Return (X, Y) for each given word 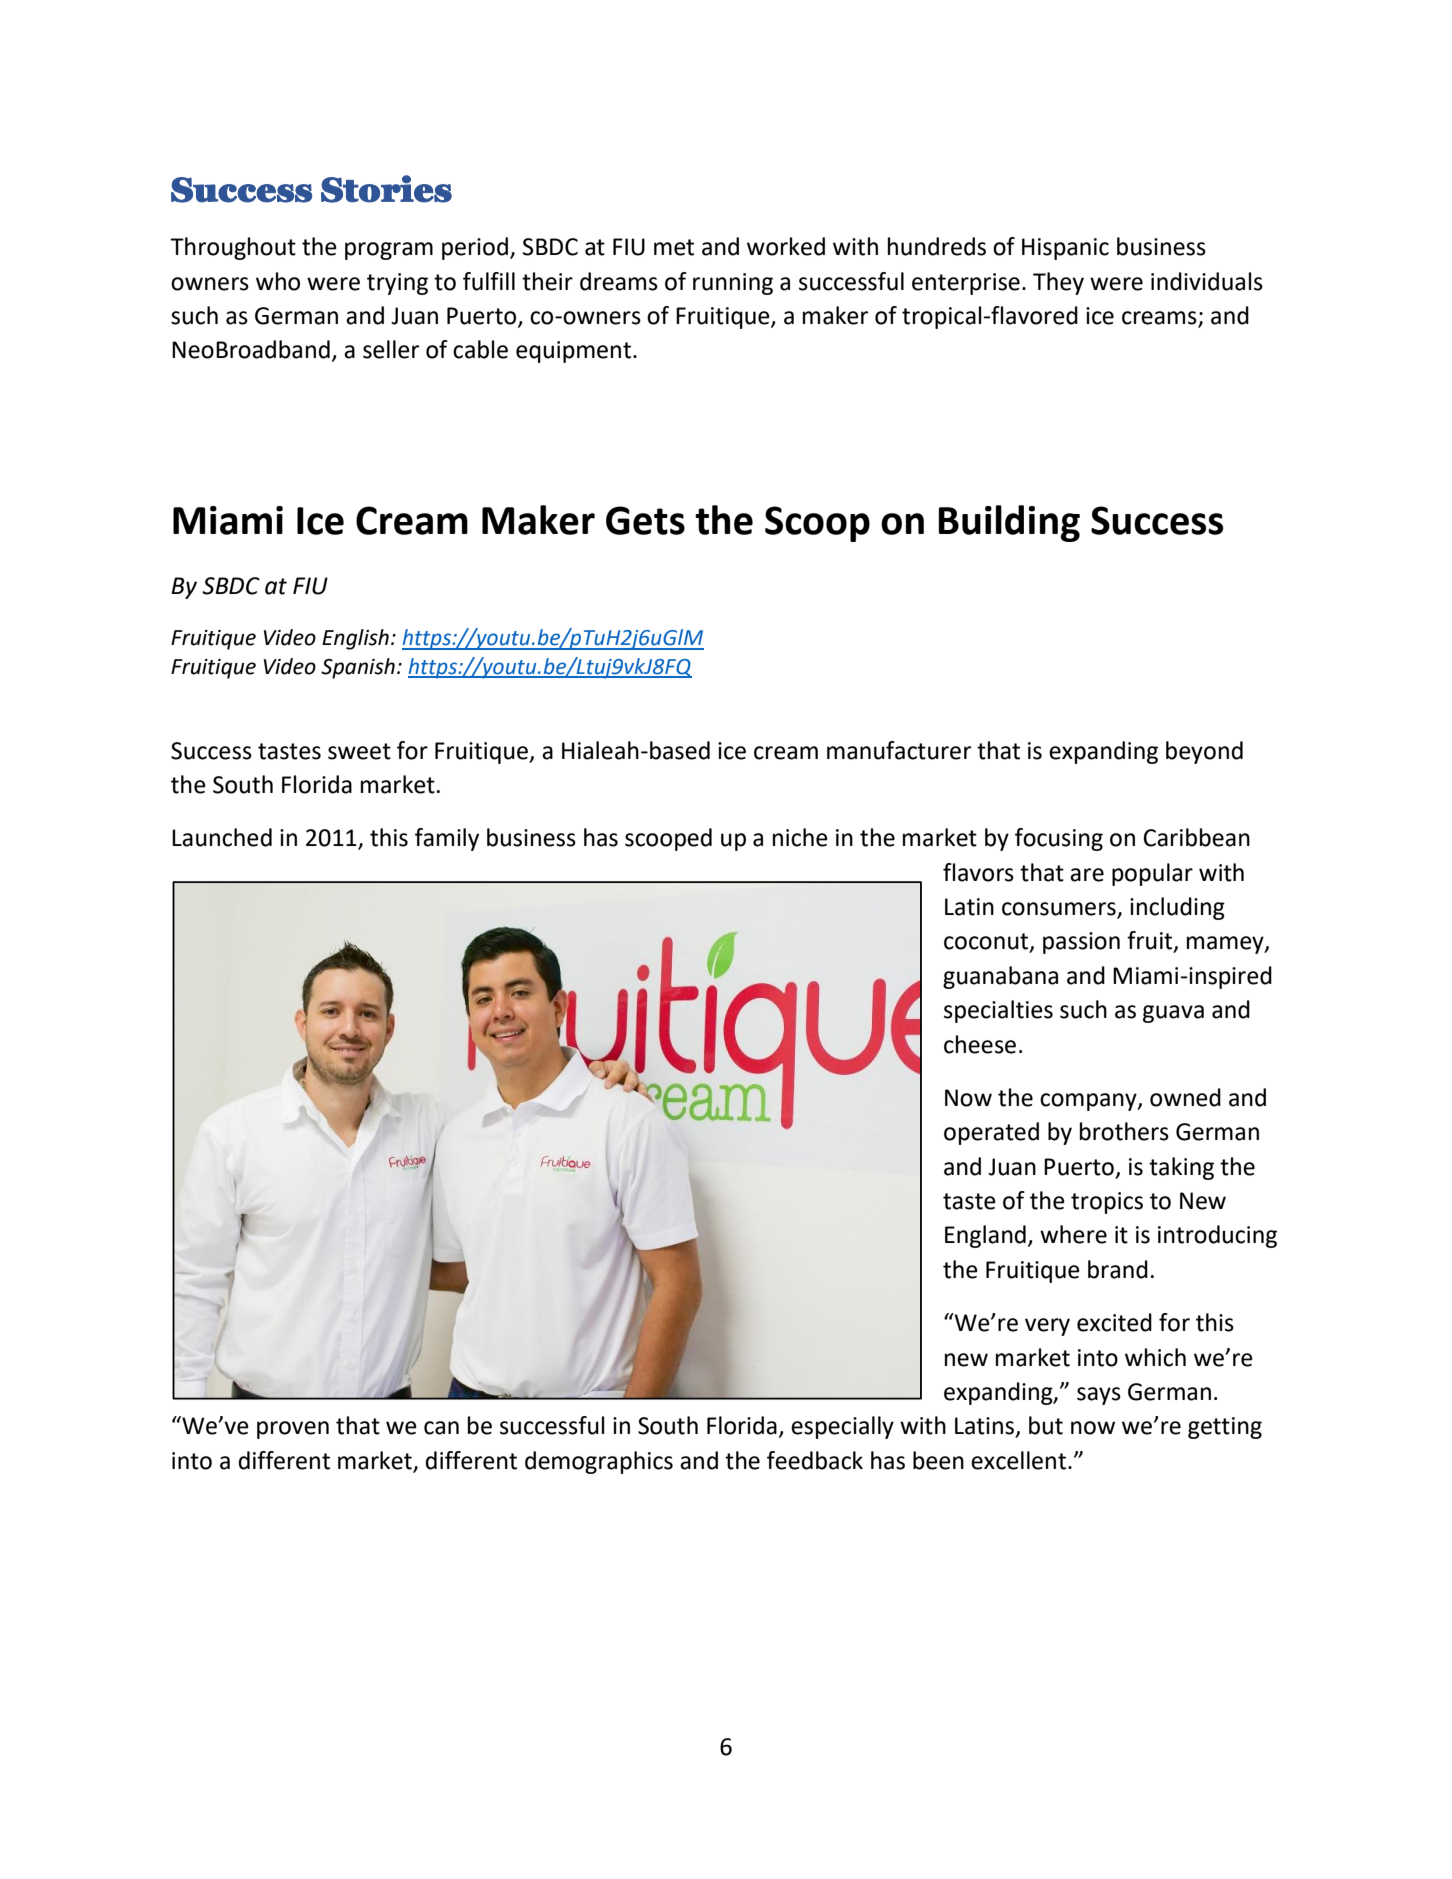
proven (293, 1430)
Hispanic (1065, 249)
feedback (815, 1460)
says (1099, 1396)
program (389, 251)
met (674, 247)
